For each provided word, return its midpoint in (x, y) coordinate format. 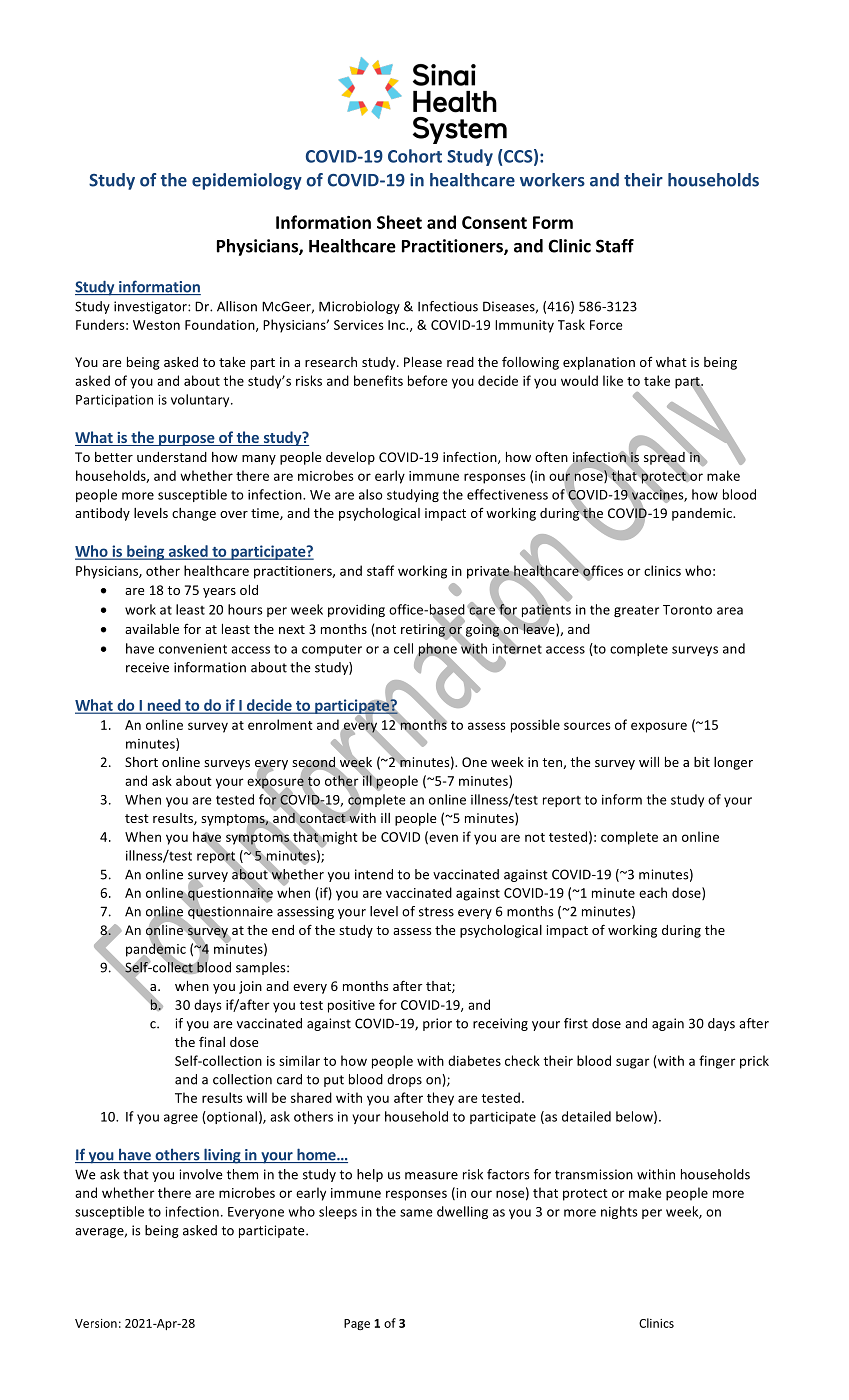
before (428, 380)
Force (606, 325)
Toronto (687, 610)
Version (96, 1323)
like (613, 380)
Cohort (415, 156)
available (152, 629)
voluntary (201, 400)
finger (717, 1062)
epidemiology (247, 181)
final (212, 1041)
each (653, 892)
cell (403, 648)
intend (374, 874)
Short (141, 762)
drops (404, 1080)
